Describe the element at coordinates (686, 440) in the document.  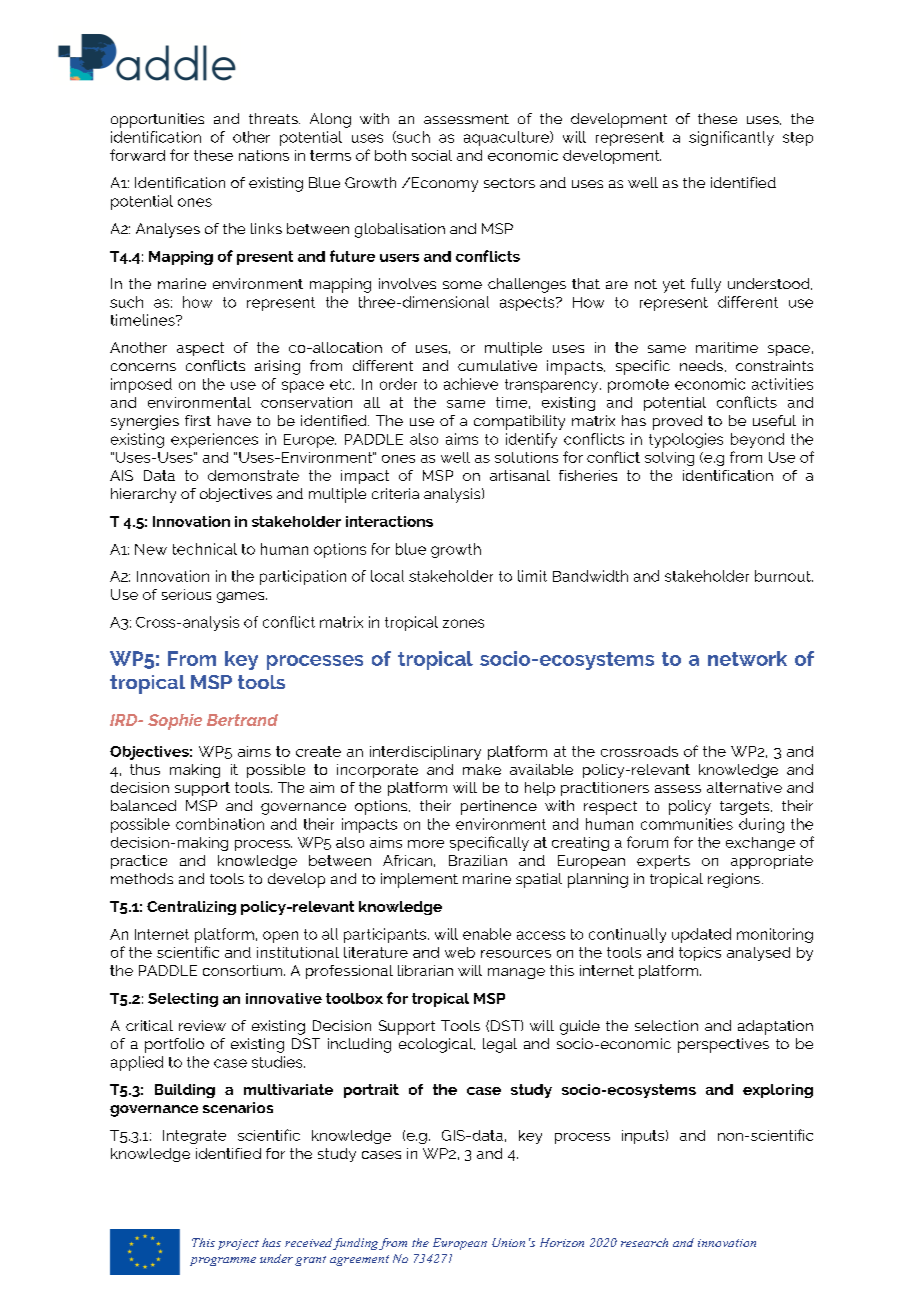
I see `typologies` at that location.
